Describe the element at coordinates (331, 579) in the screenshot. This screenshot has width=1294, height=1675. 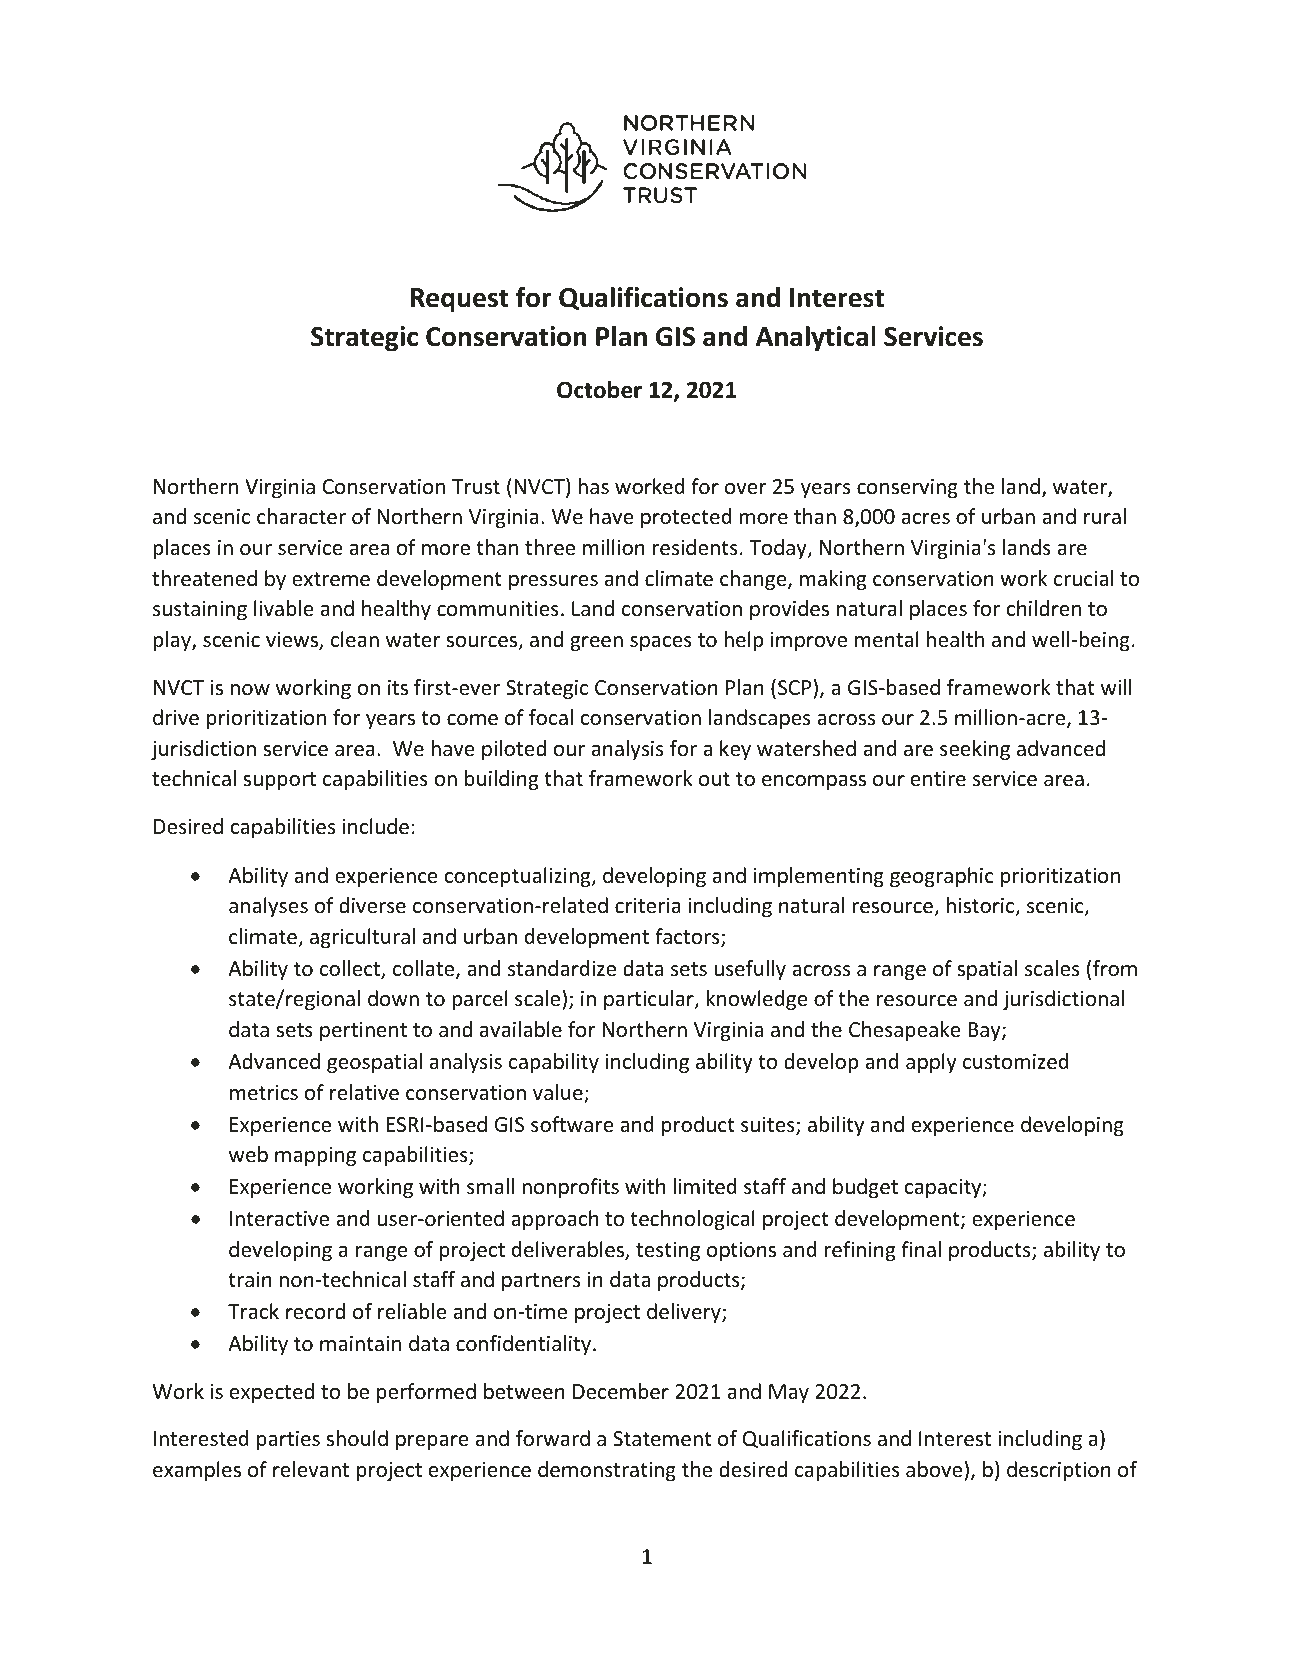
I see `extreme` at that location.
